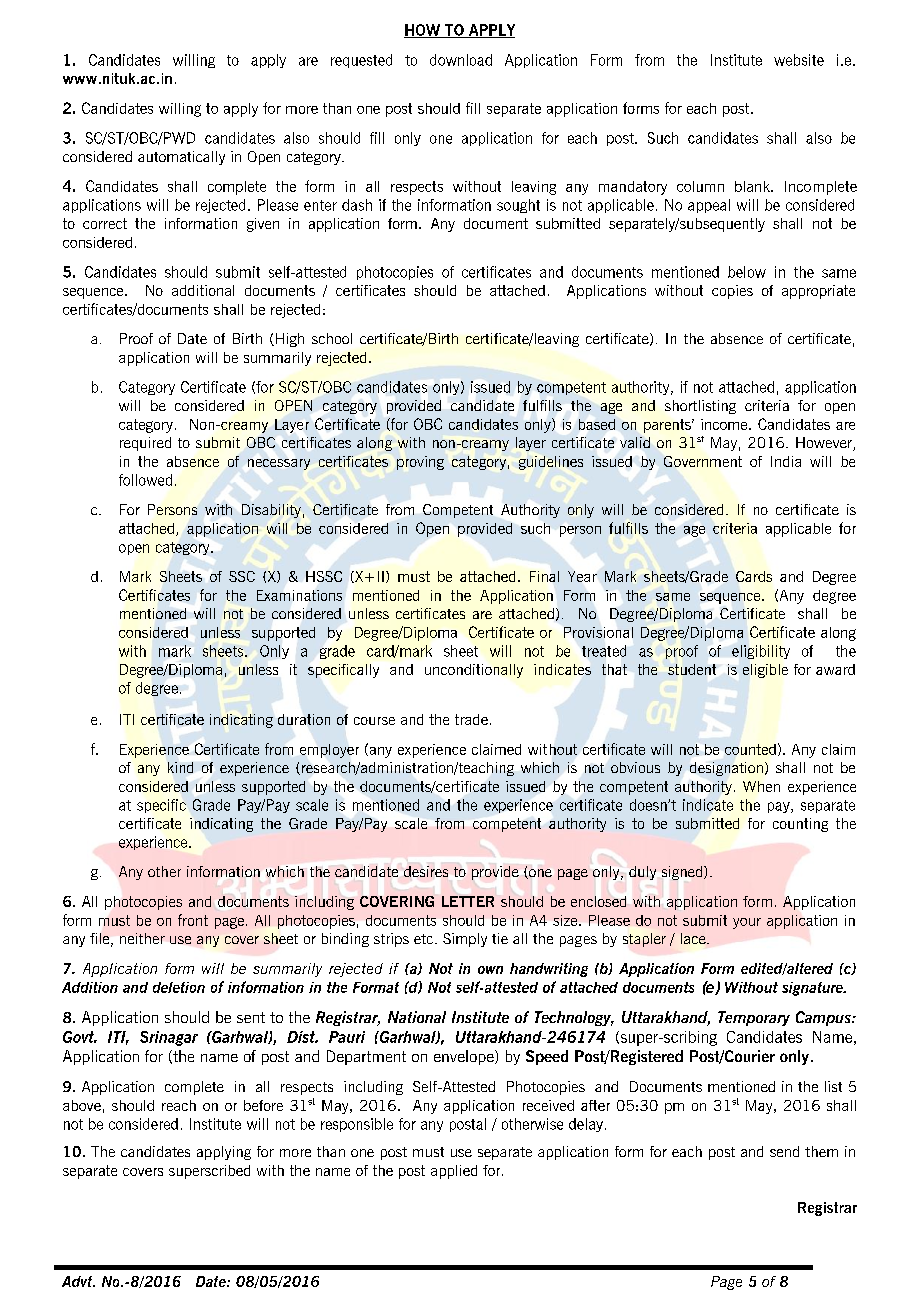 This document has height=1308, width=924. What do you see at coordinates (799, 60) in the document?
I see `website` at bounding box center [799, 60].
